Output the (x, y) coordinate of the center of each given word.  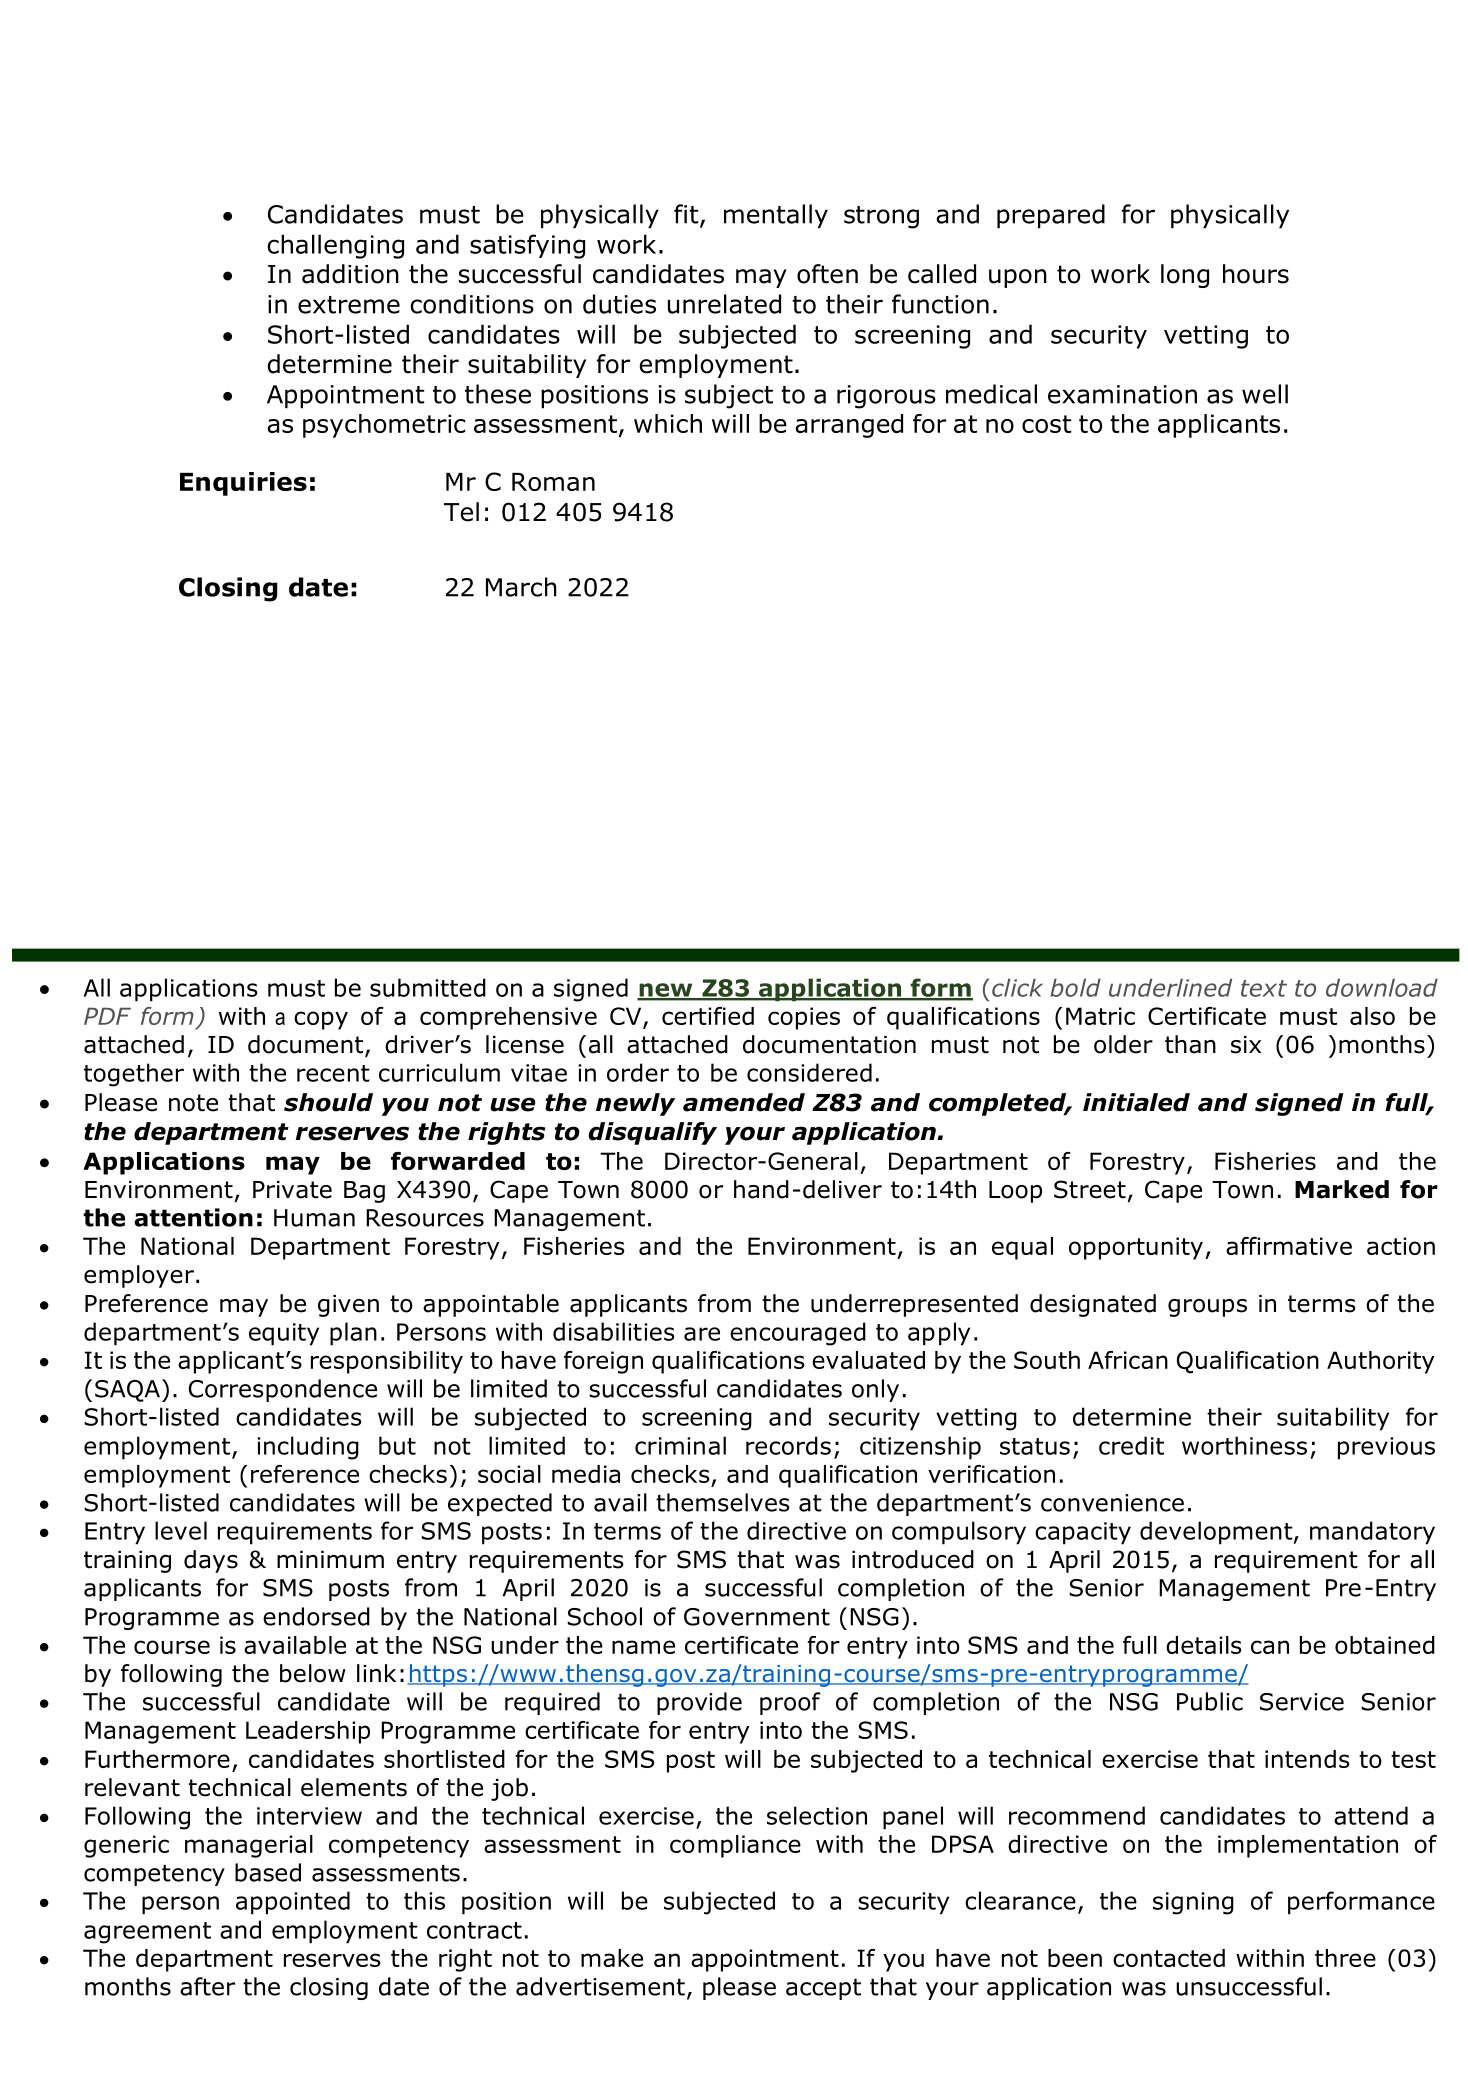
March (521, 587)
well (1265, 394)
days (211, 1561)
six (1246, 1045)
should (328, 1102)
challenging (335, 246)
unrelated (724, 304)
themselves (723, 1502)
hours (1256, 274)
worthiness (1244, 1445)
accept (823, 1989)
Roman (553, 482)
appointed (293, 1903)
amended (744, 1102)
